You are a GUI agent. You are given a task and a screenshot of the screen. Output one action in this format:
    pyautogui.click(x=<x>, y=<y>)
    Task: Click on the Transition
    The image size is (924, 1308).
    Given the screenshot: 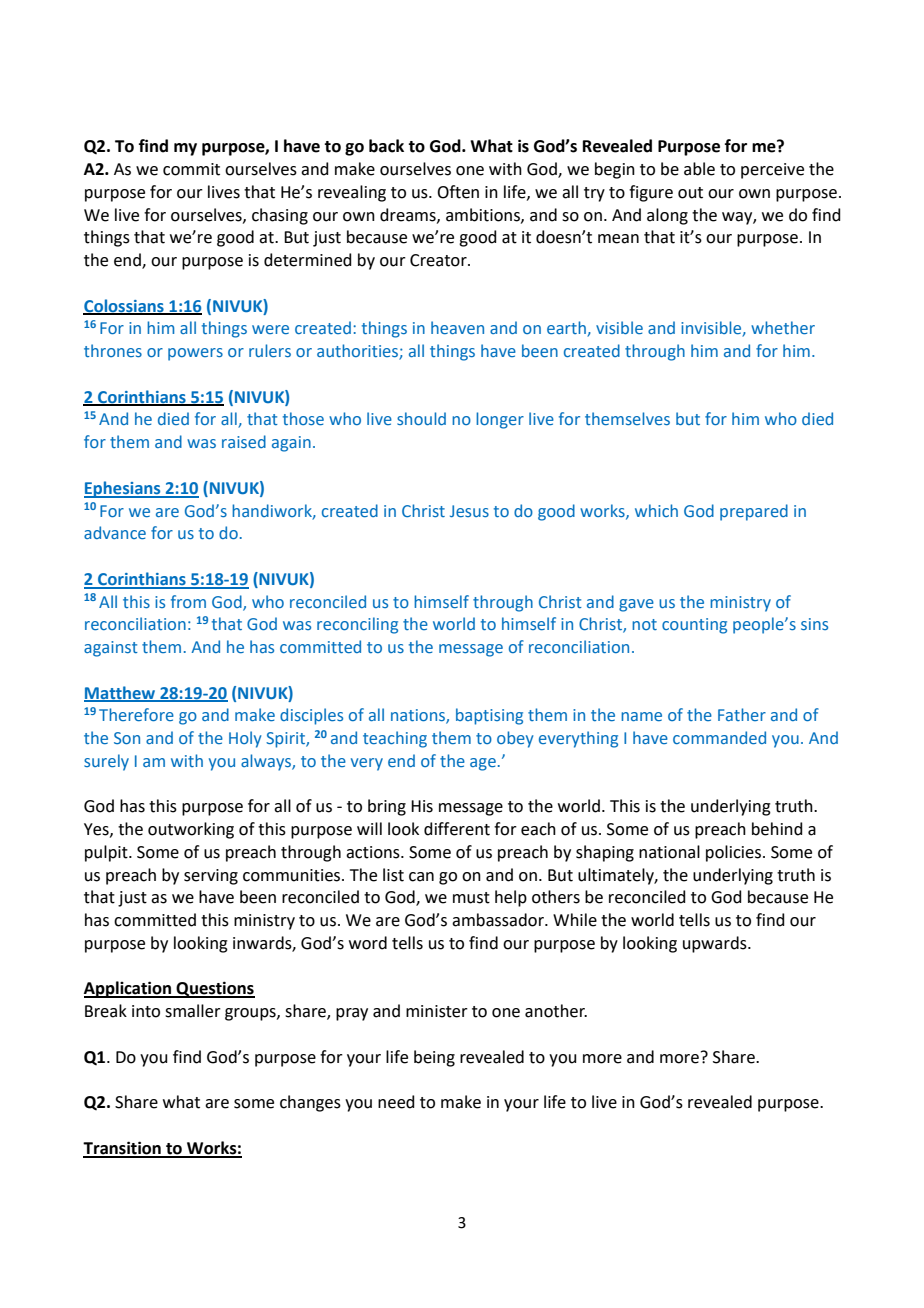 What is the action you would take?
    pyautogui.click(x=123, y=1149)
